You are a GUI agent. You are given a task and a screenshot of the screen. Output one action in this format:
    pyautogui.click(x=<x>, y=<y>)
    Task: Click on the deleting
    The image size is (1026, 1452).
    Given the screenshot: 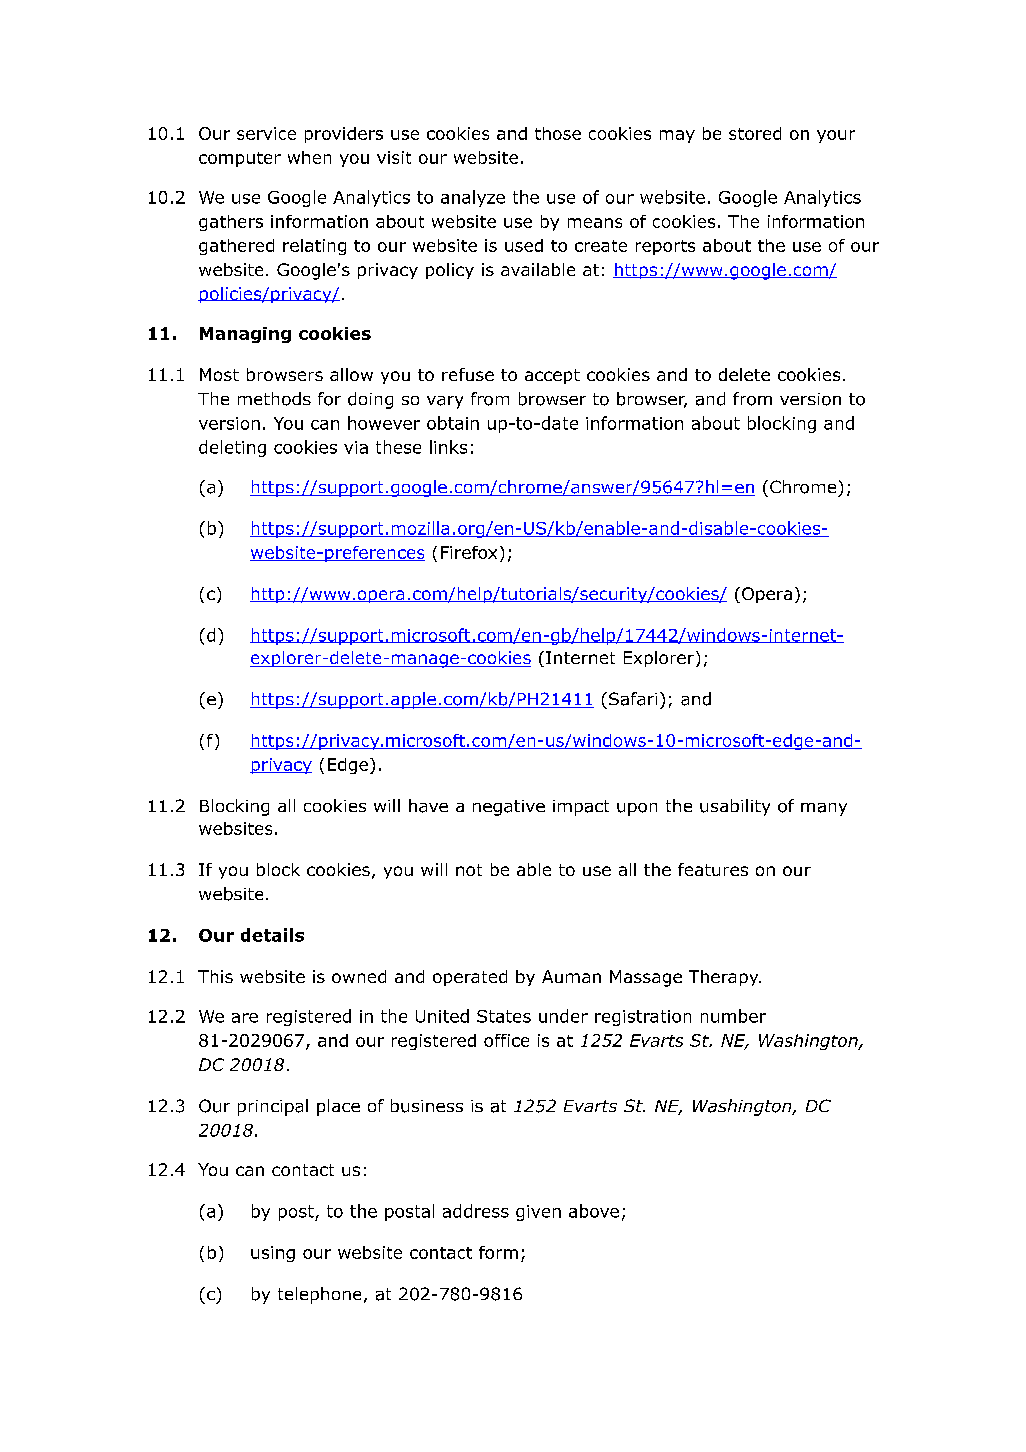 What is the action you would take?
    pyautogui.click(x=232, y=448)
